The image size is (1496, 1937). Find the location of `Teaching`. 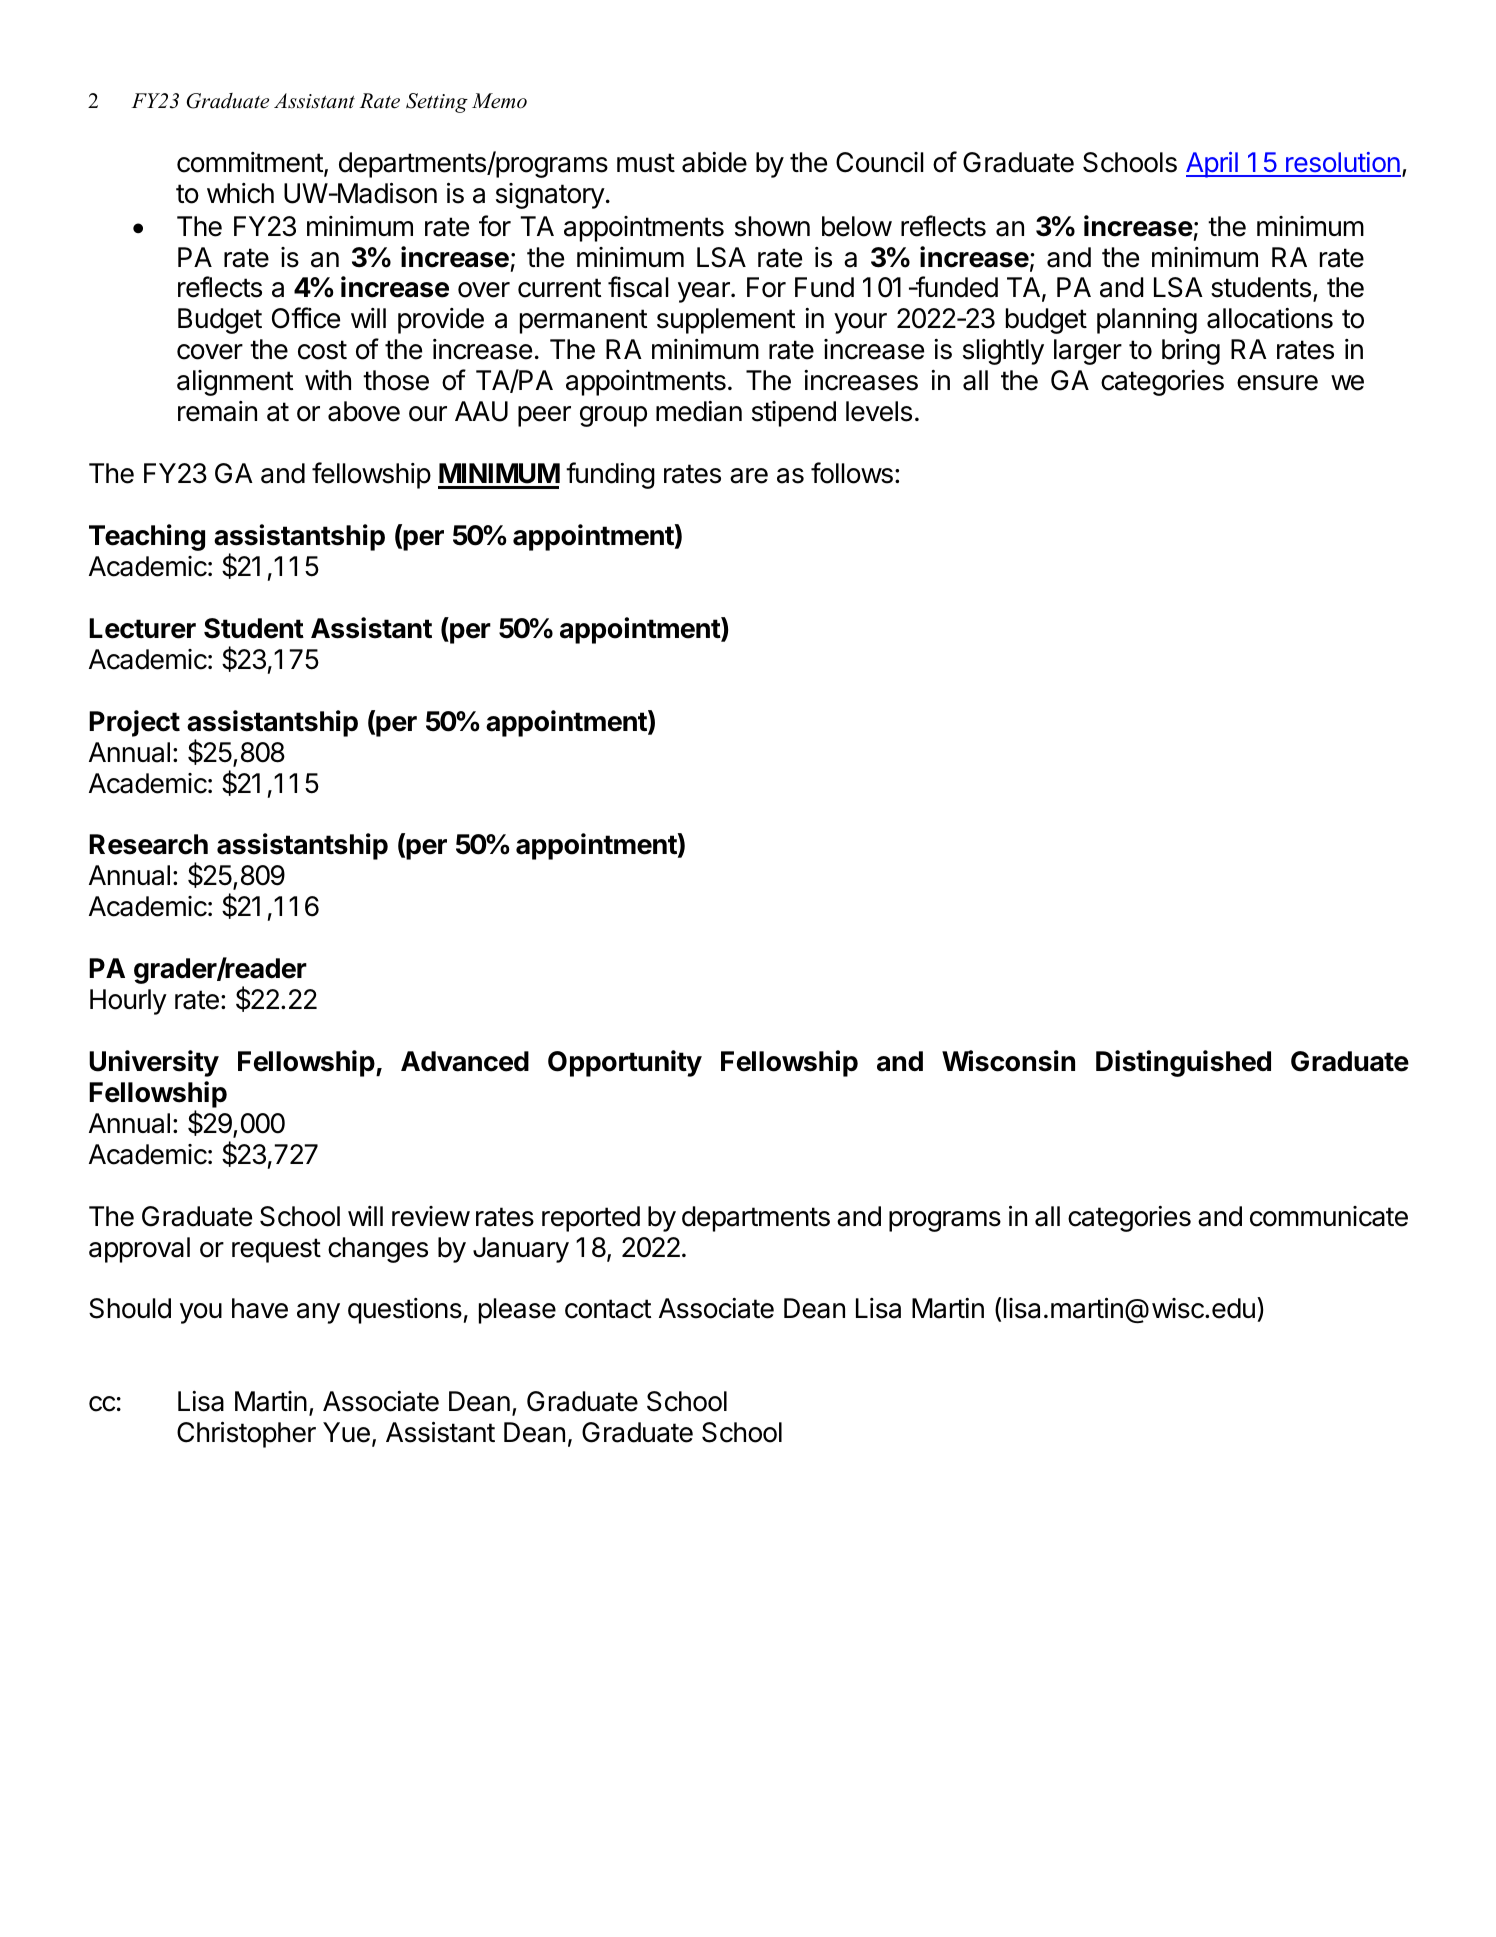

Teaching is located at coordinates (147, 537).
